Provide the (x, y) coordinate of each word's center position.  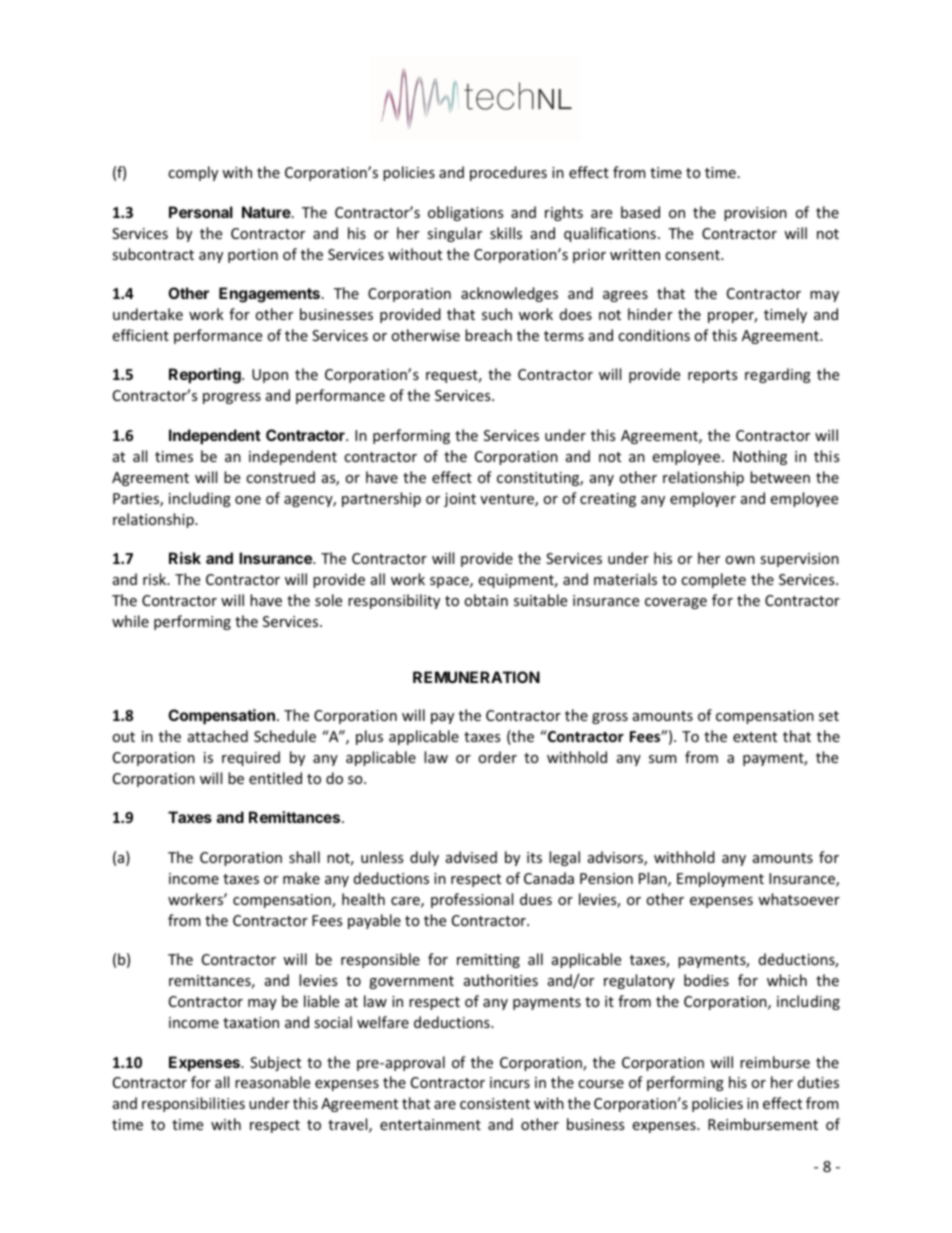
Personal (201, 212)
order (497, 757)
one (248, 500)
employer (703, 499)
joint (460, 500)
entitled (275, 778)
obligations (465, 213)
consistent (495, 1103)
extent (755, 737)
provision (755, 214)
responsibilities (193, 1104)
